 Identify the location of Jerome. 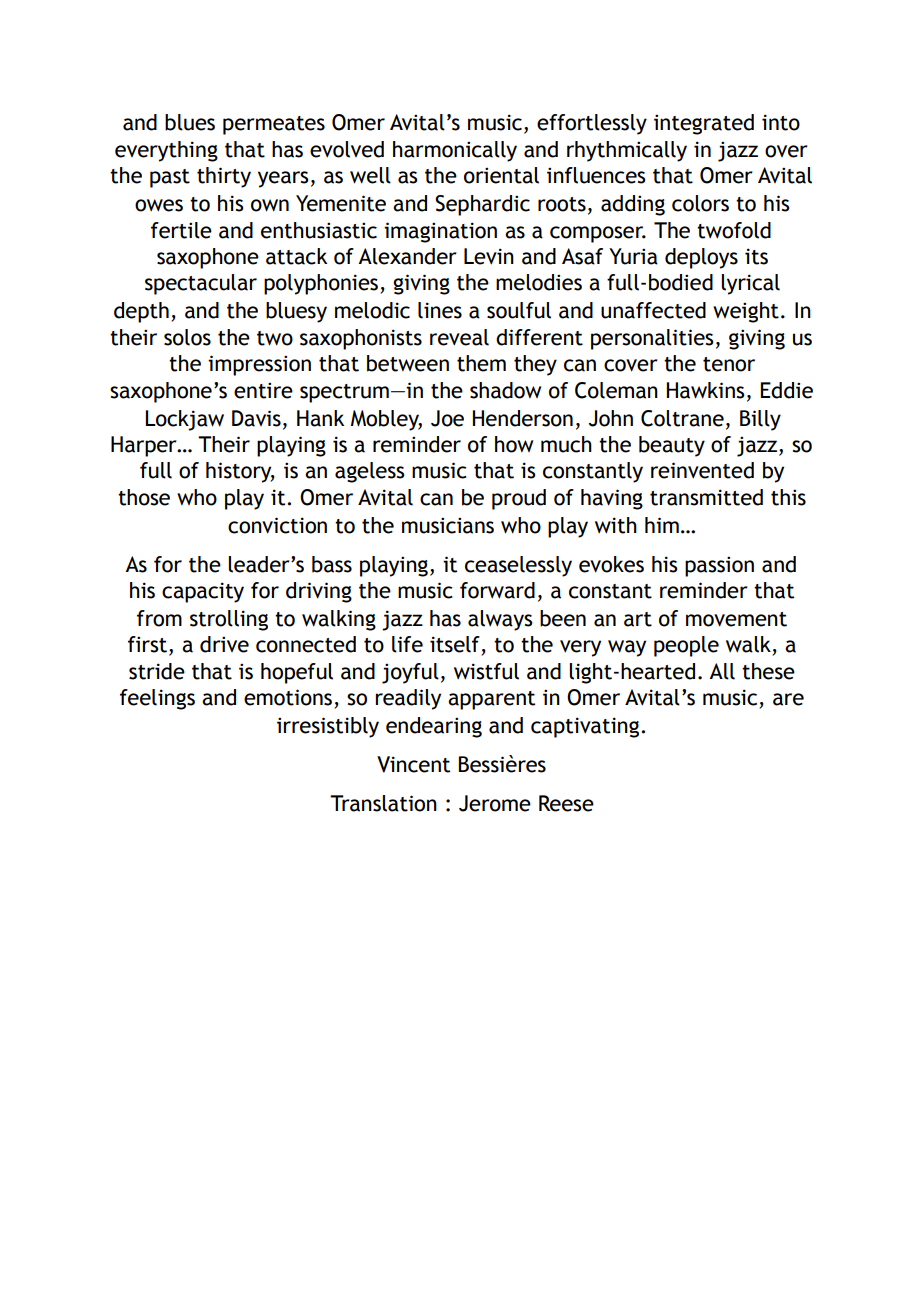
(495, 803).
